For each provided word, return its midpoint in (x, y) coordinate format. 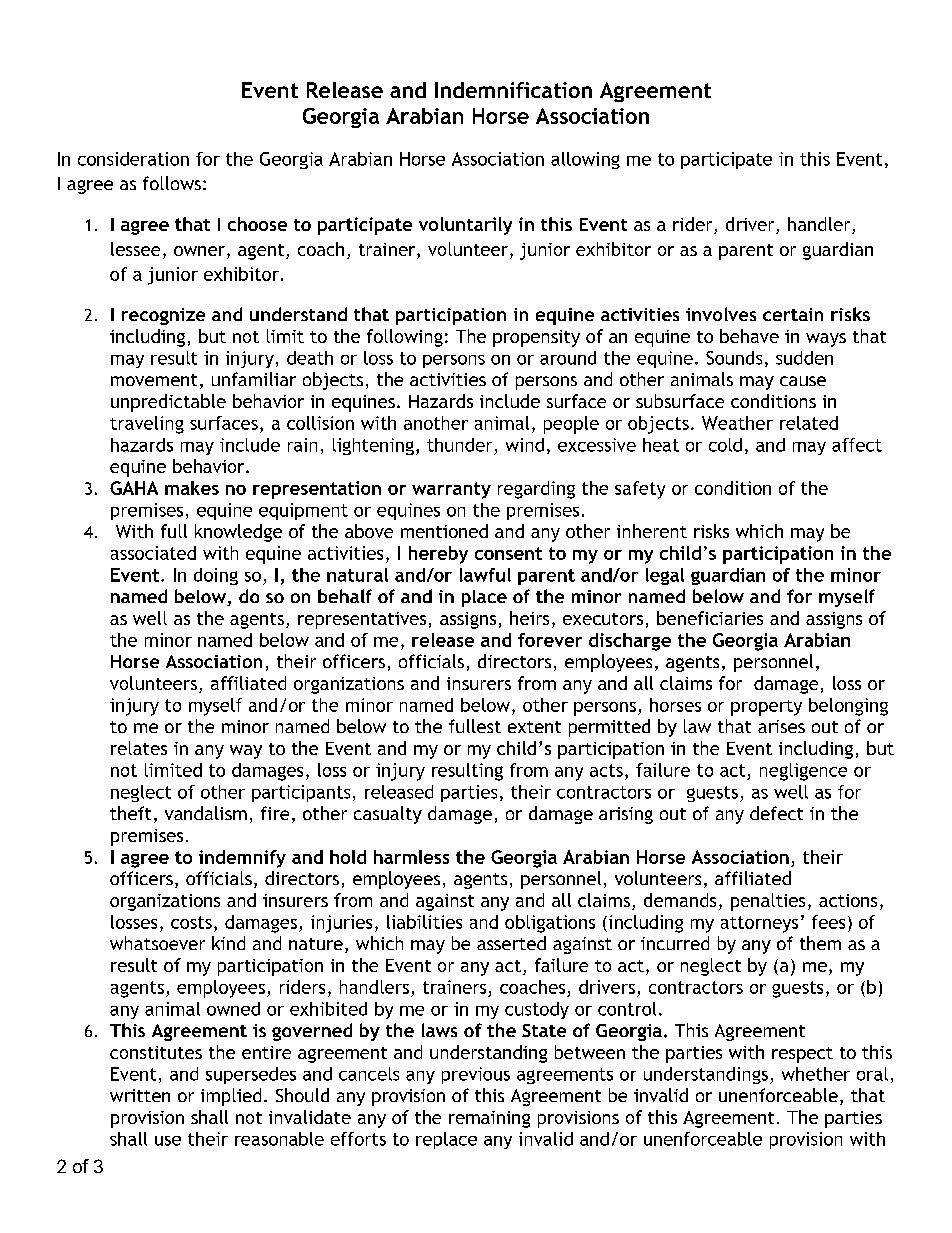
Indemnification (513, 90)
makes (192, 488)
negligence (803, 772)
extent (534, 727)
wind (525, 445)
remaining (489, 1119)
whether (816, 1074)
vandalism (206, 813)
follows (172, 183)
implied (231, 1097)
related (809, 423)
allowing (585, 160)
